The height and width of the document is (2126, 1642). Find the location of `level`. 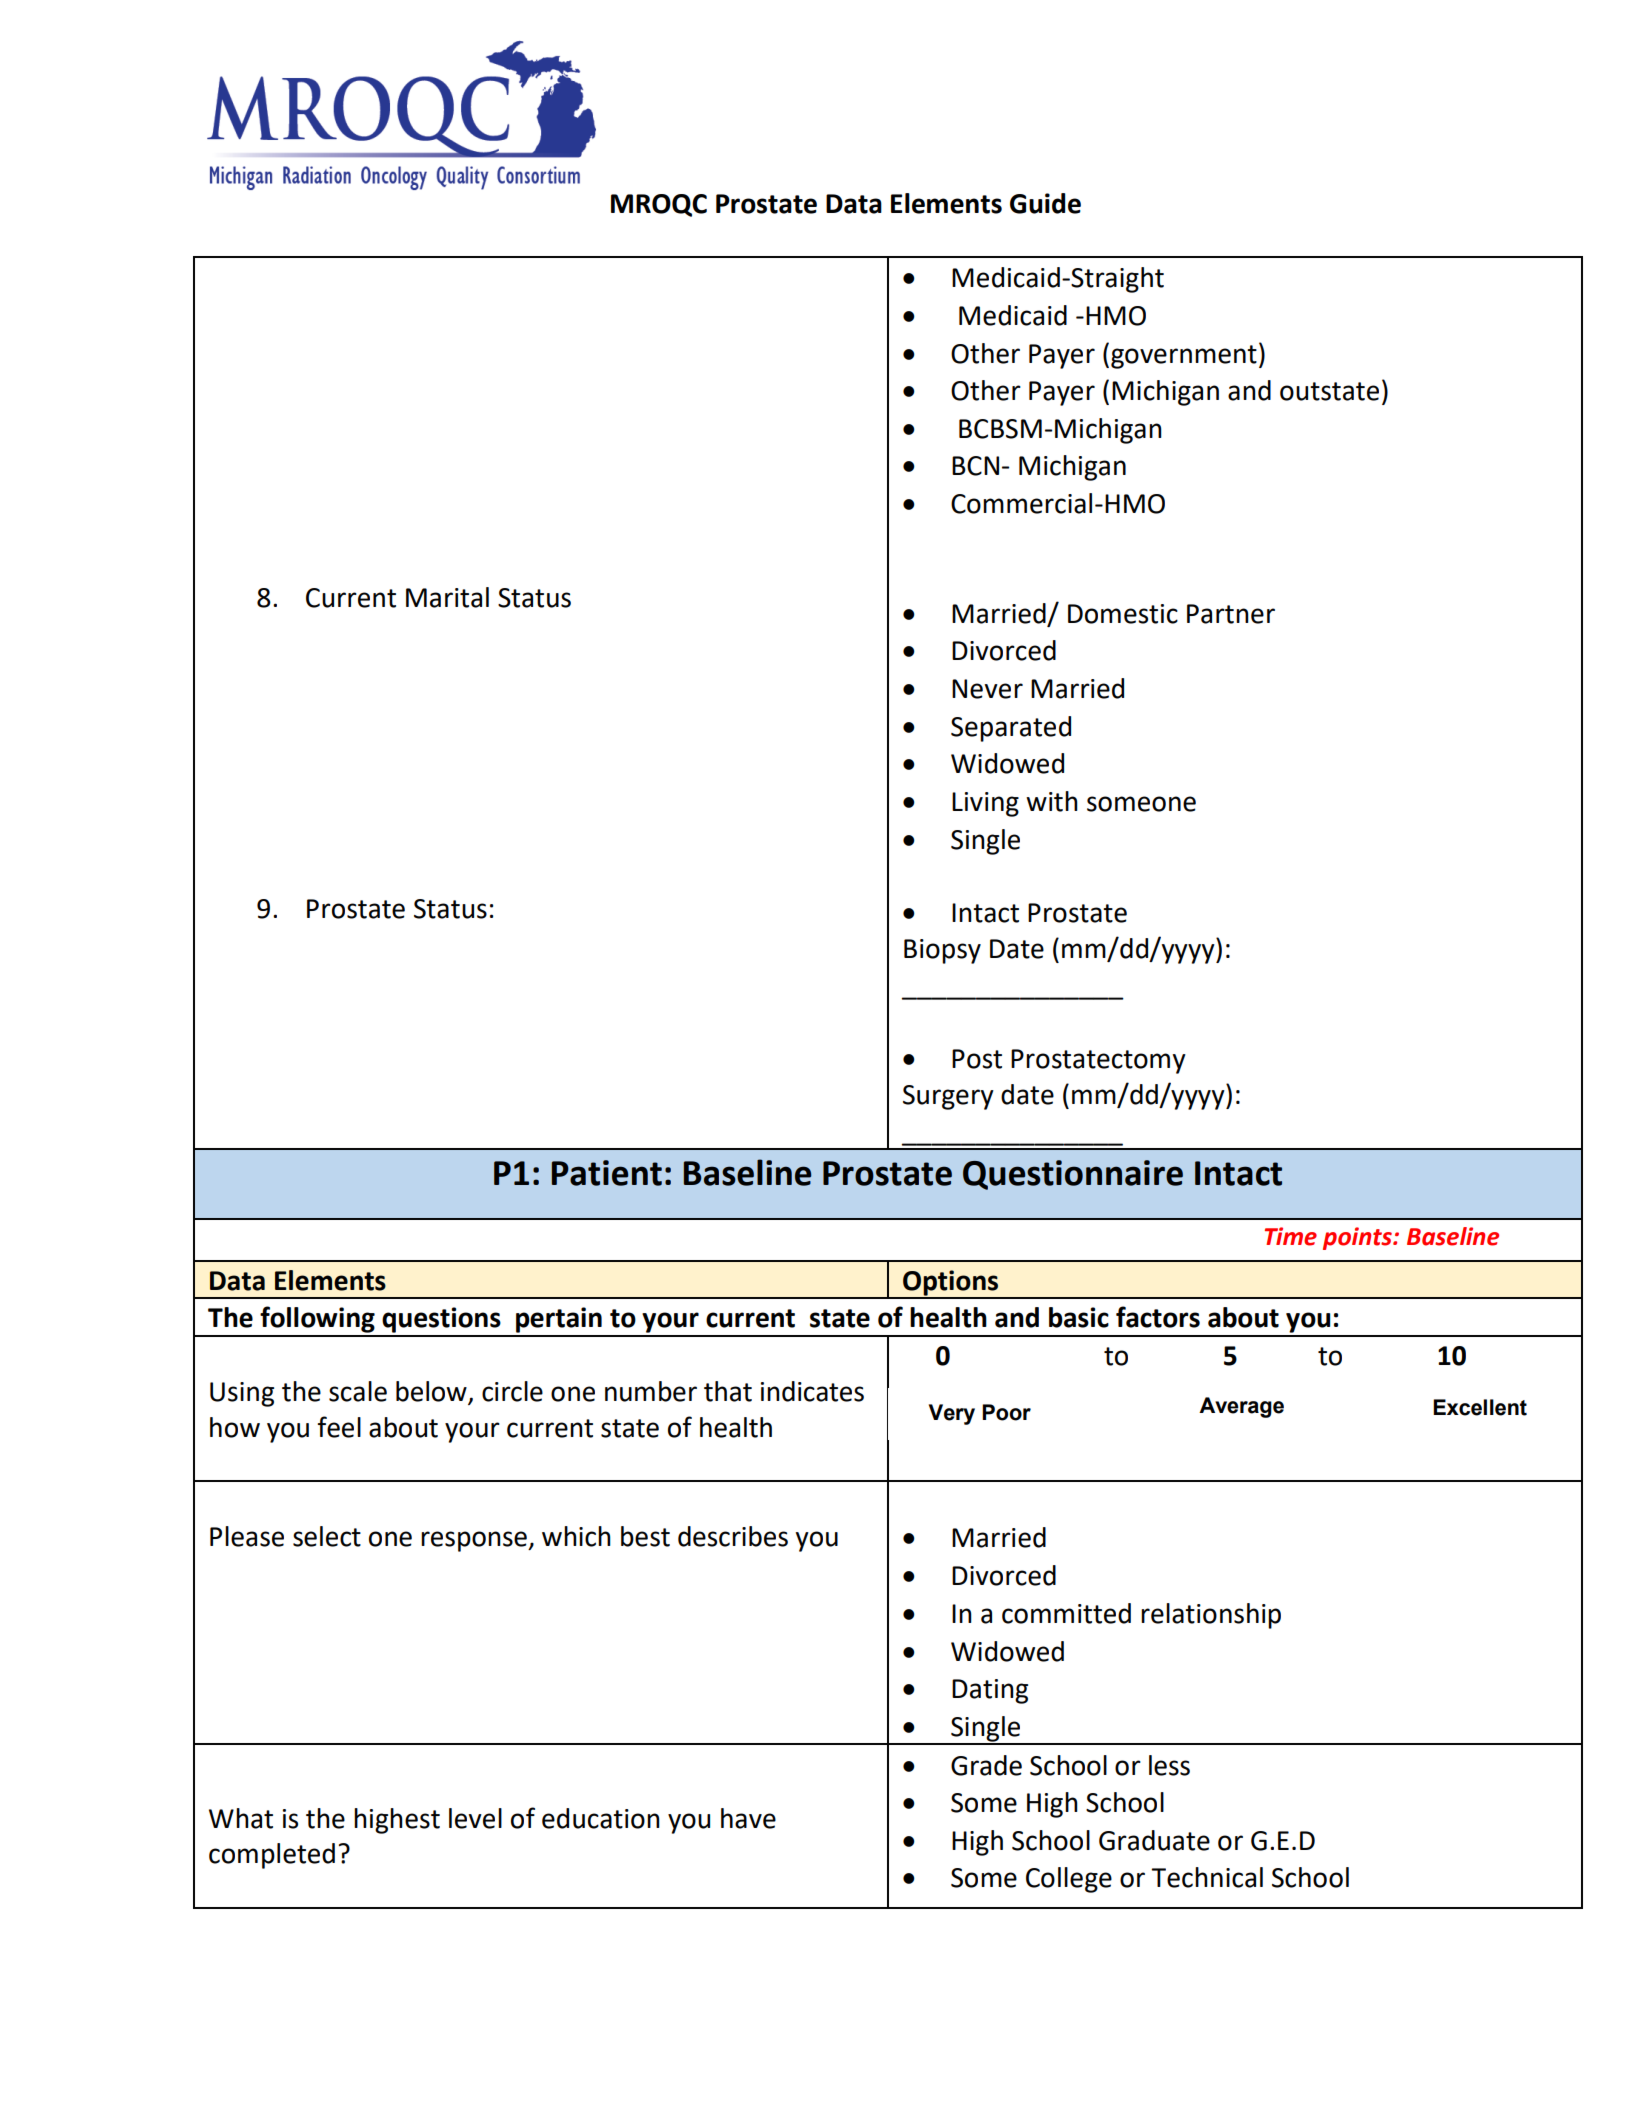

level is located at coordinates (475, 1818).
